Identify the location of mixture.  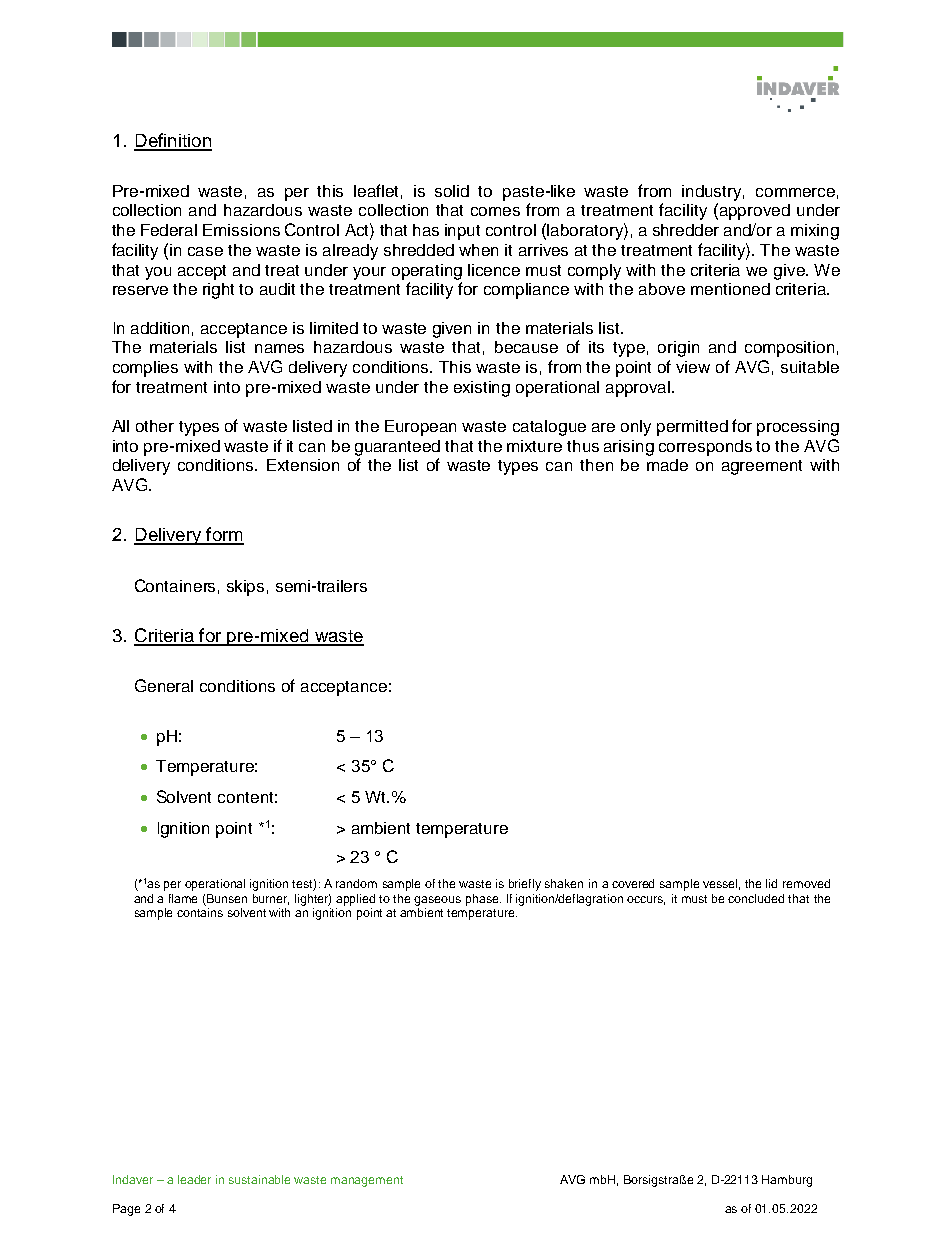
(534, 446).
